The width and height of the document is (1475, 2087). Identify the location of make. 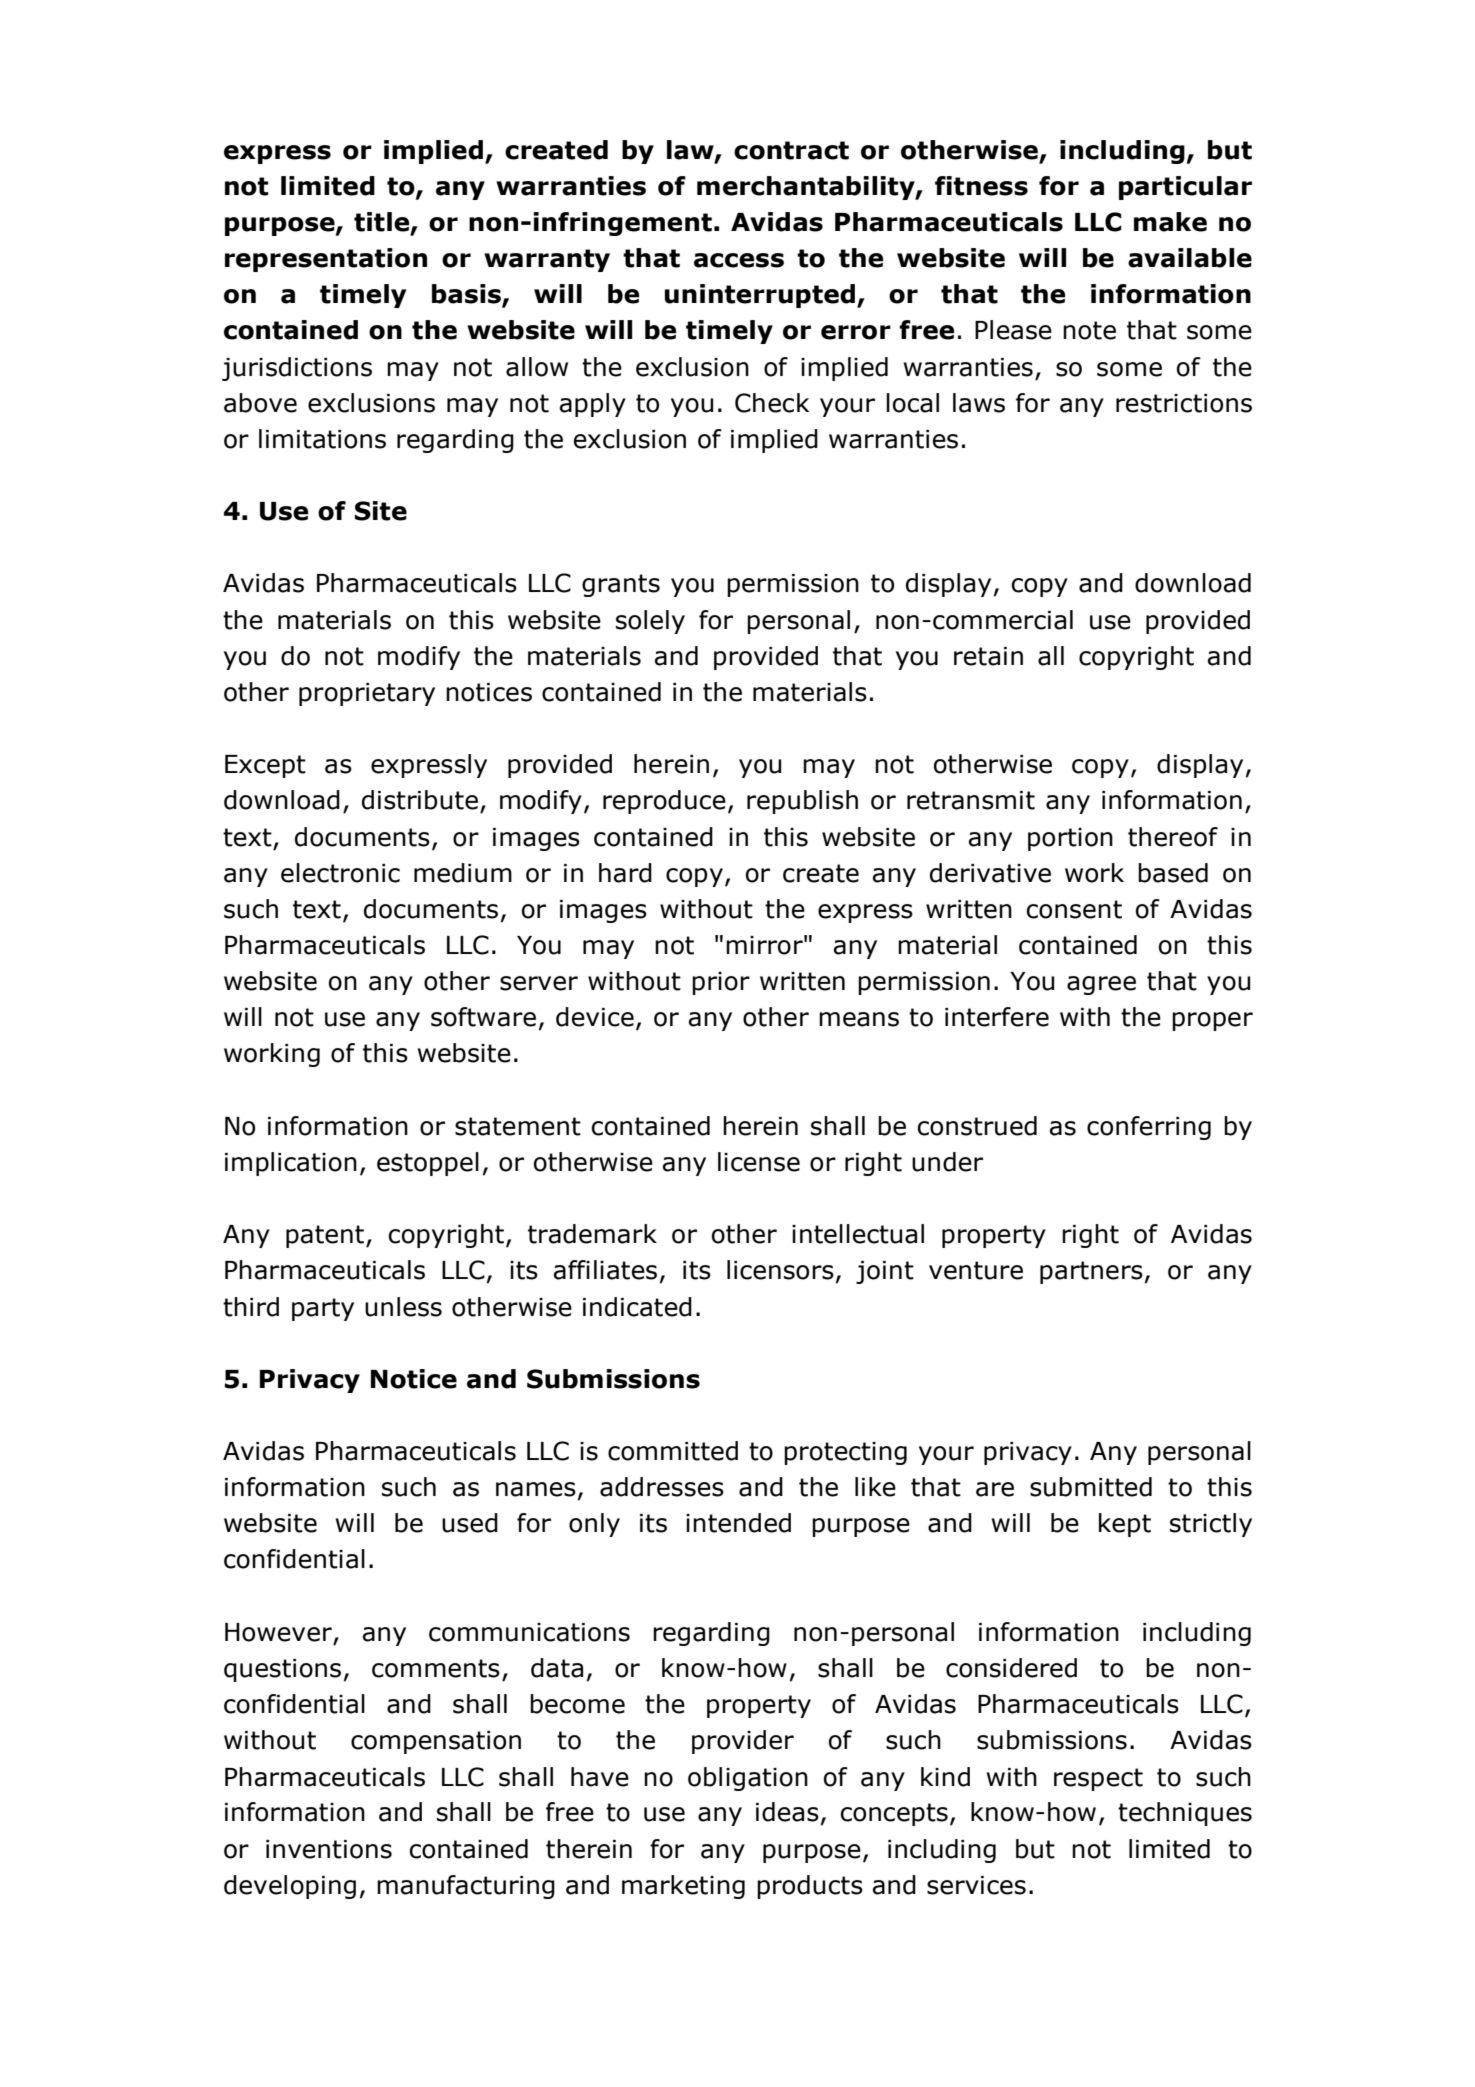
(1170, 222).
